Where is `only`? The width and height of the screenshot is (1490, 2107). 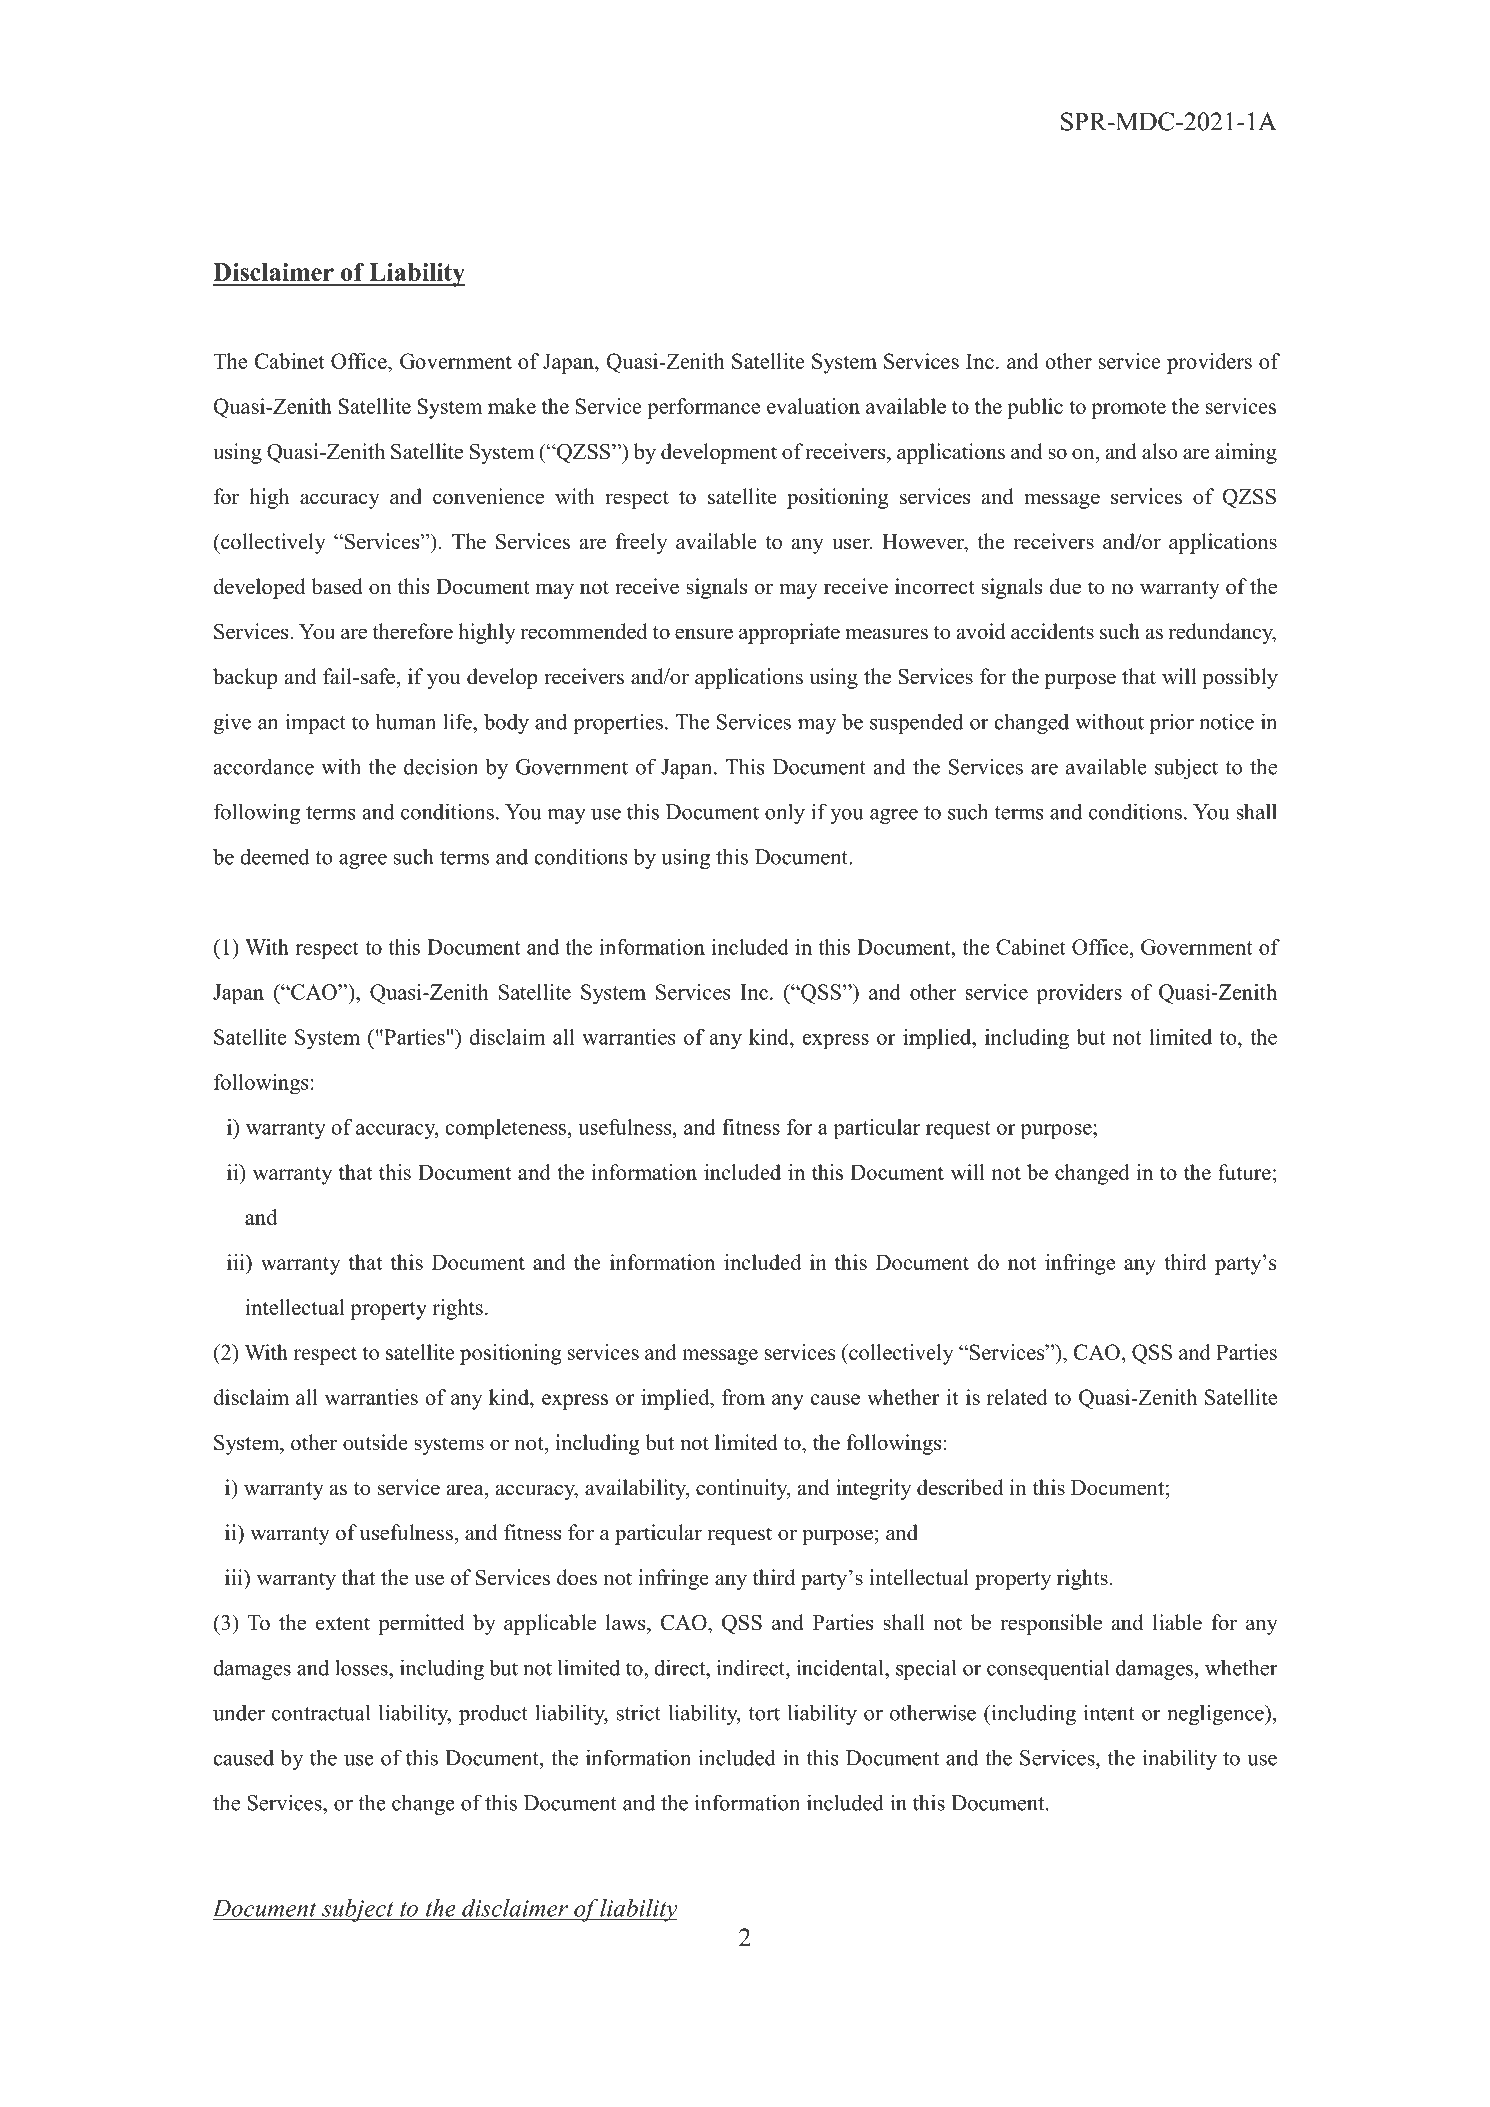 only is located at coordinates (785, 813).
